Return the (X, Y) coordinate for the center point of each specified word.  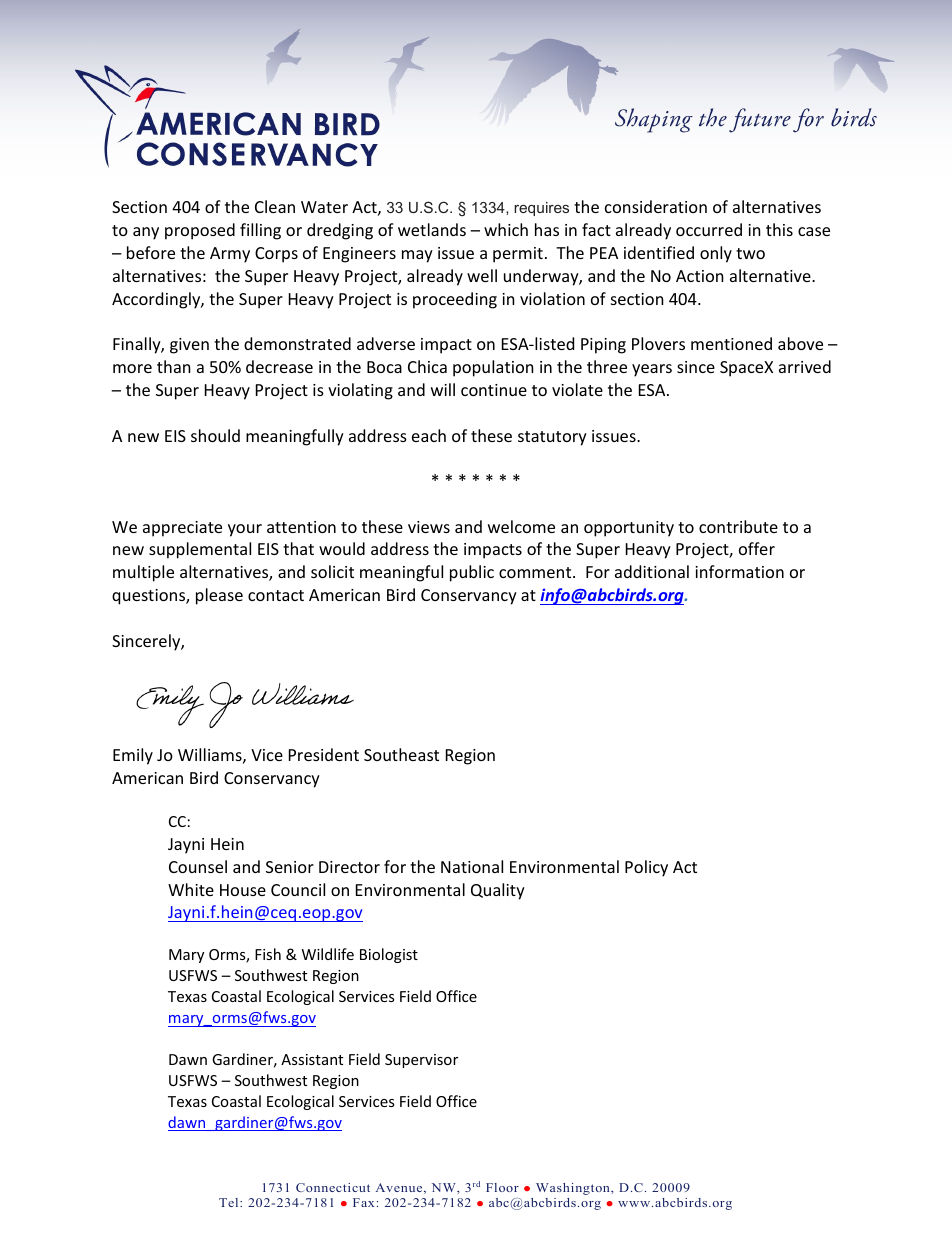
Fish (268, 954)
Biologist (389, 955)
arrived (805, 366)
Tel (230, 1202)
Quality (498, 891)
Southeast (401, 754)
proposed (200, 231)
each (429, 435)
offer (757, 548)
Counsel (198, 866)
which (506, 229)
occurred (709, 229)
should (215, 435)
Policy (646, 868)
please (219, 596)
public (472, 573)
